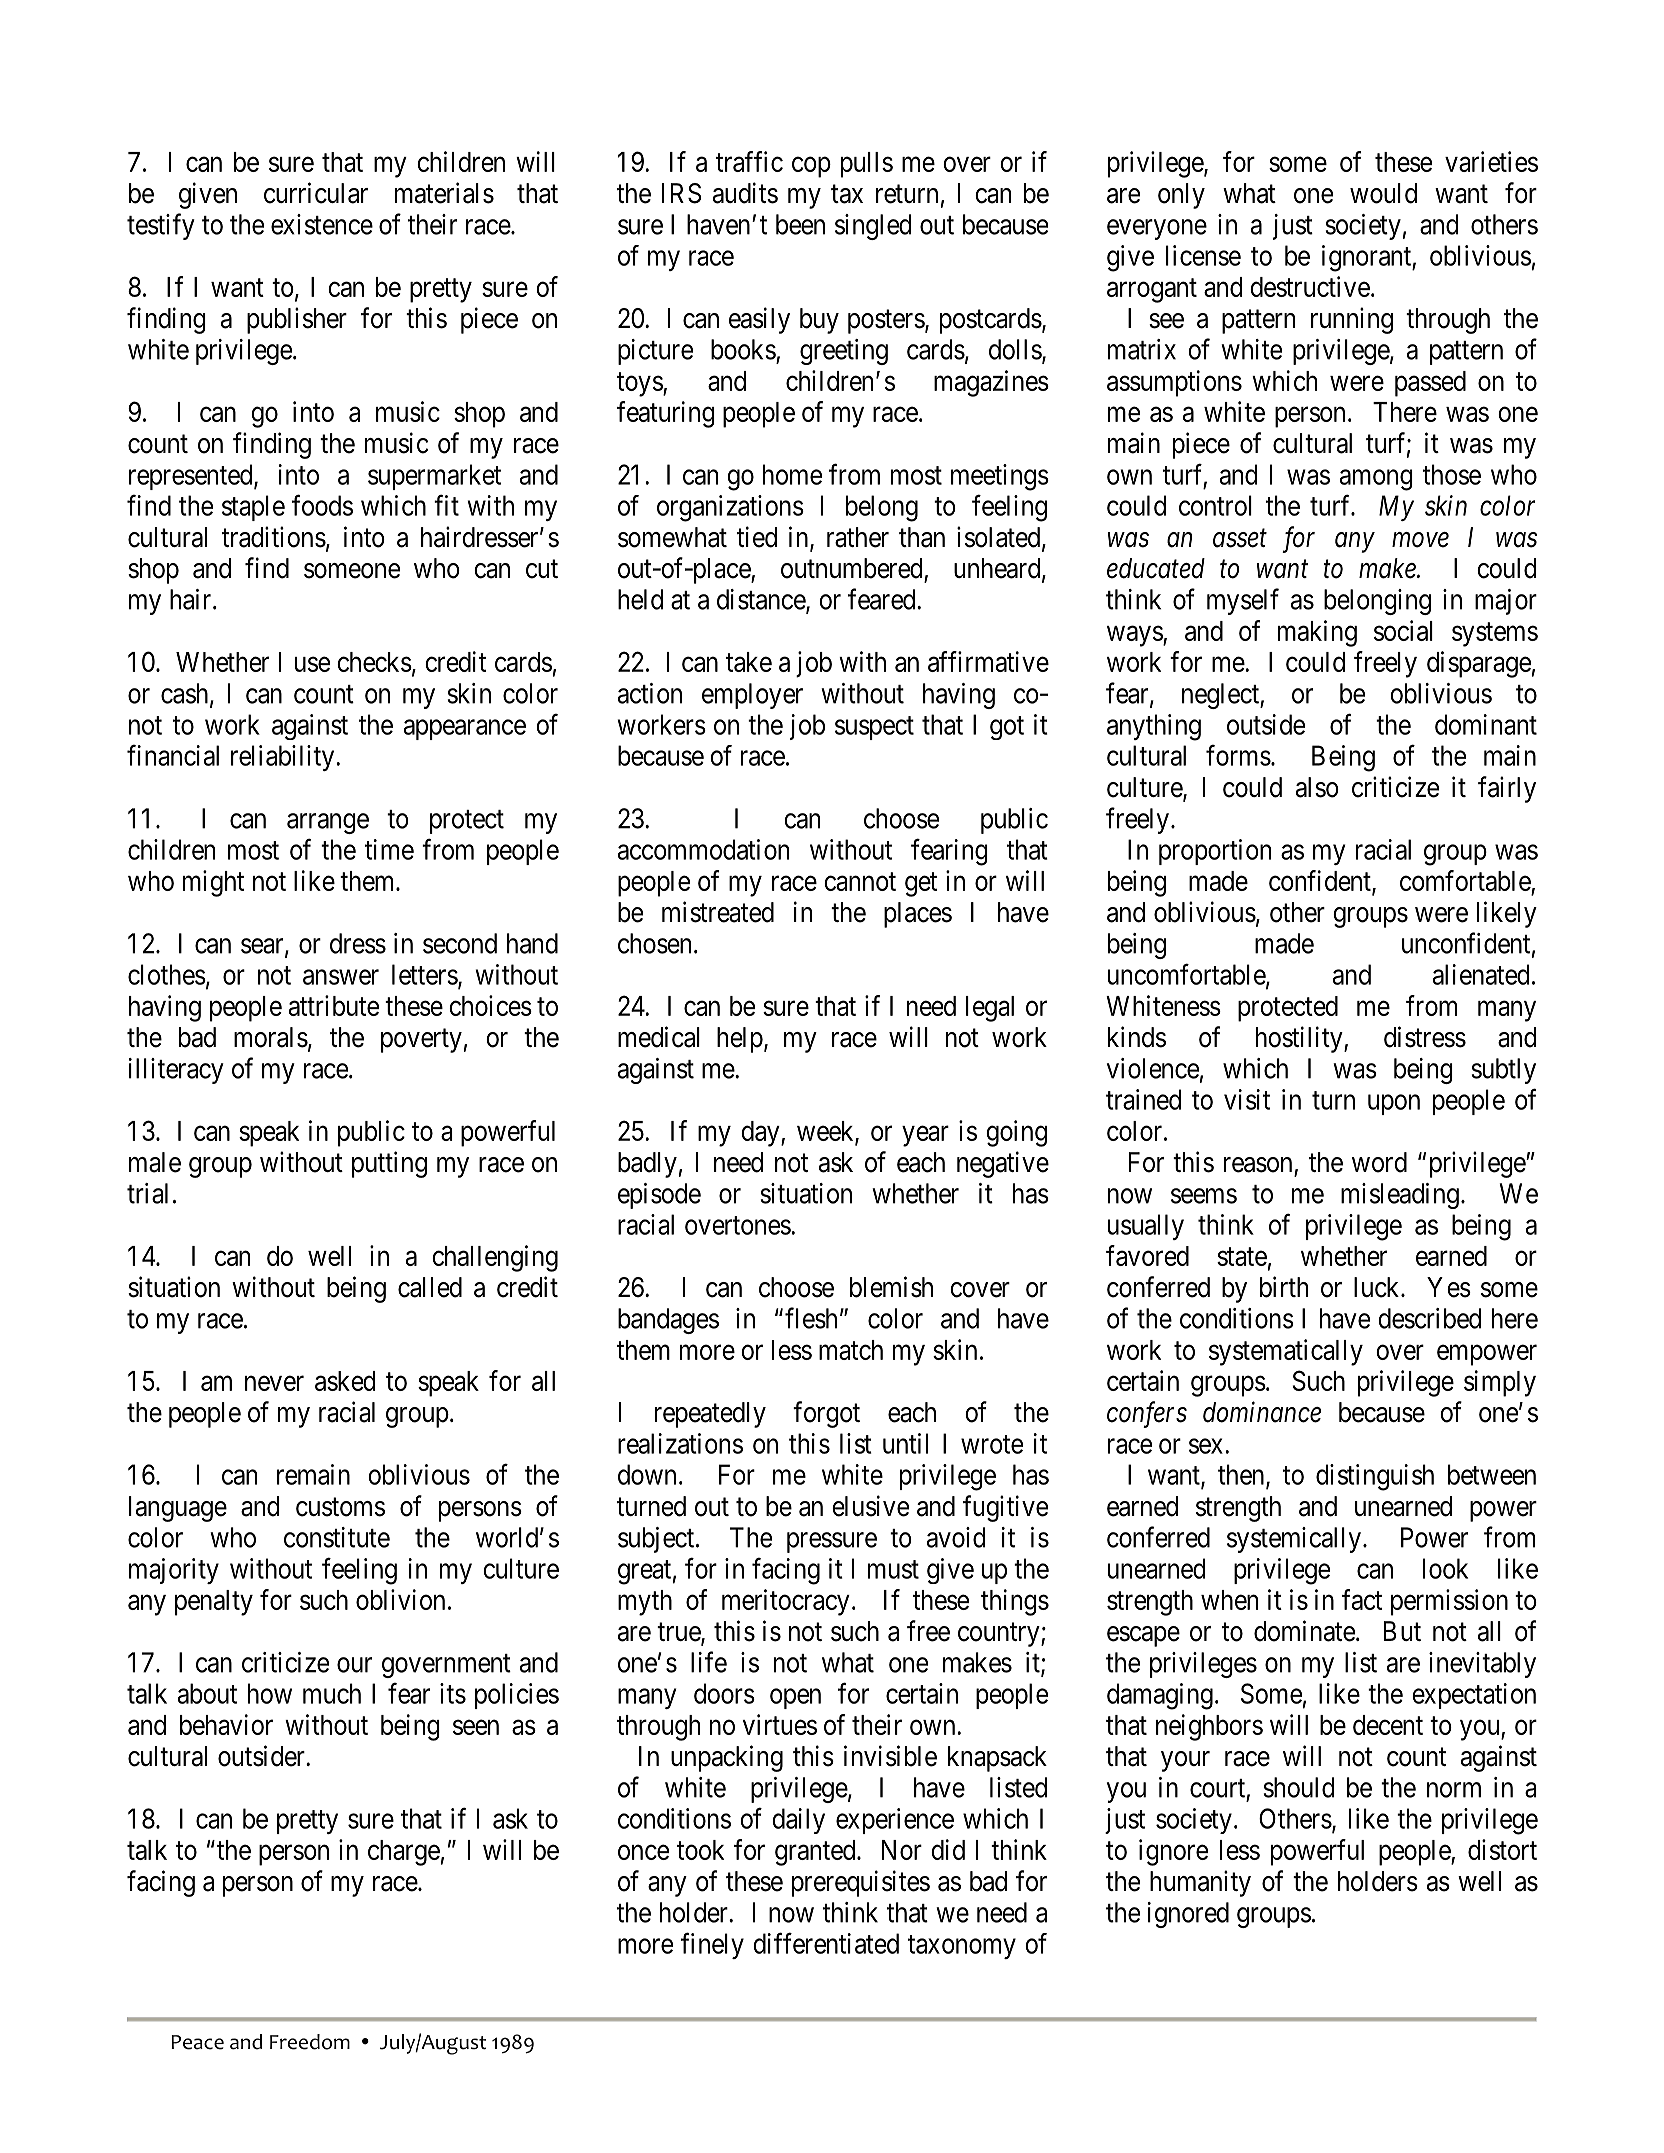 The width and height of the document is (1664, 2153). What do you see at coordinates (328, 823) in the document?
I see `arrange` at bounding box center [328, 823].
